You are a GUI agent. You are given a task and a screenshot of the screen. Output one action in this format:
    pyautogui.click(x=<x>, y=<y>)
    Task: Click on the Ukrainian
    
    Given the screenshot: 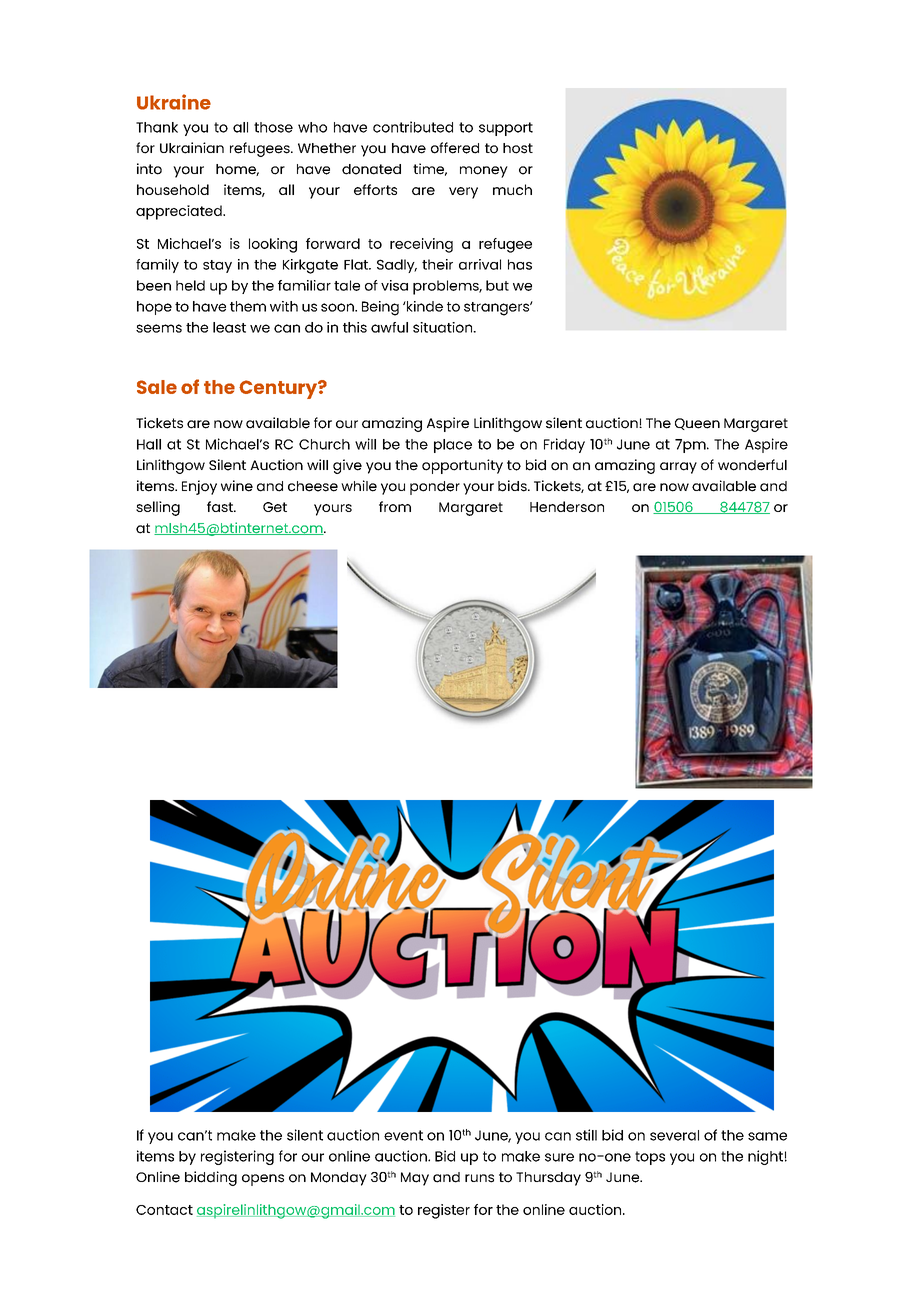 What is the action you would take?
    pyautogui.click(x=192, y=148)
